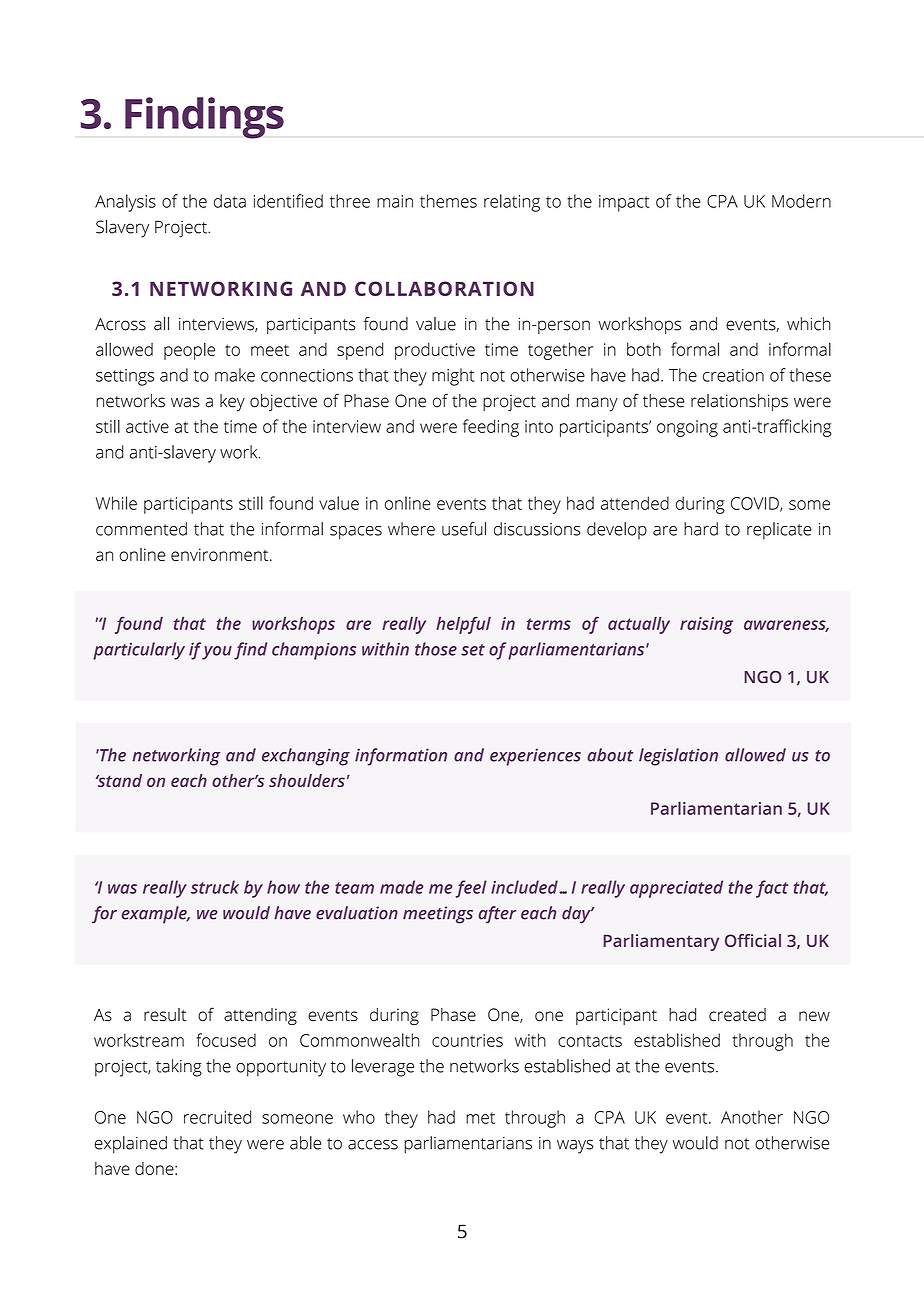  Describe the element at coordinates (737, 1014) in the image. I see `created` at that location.
